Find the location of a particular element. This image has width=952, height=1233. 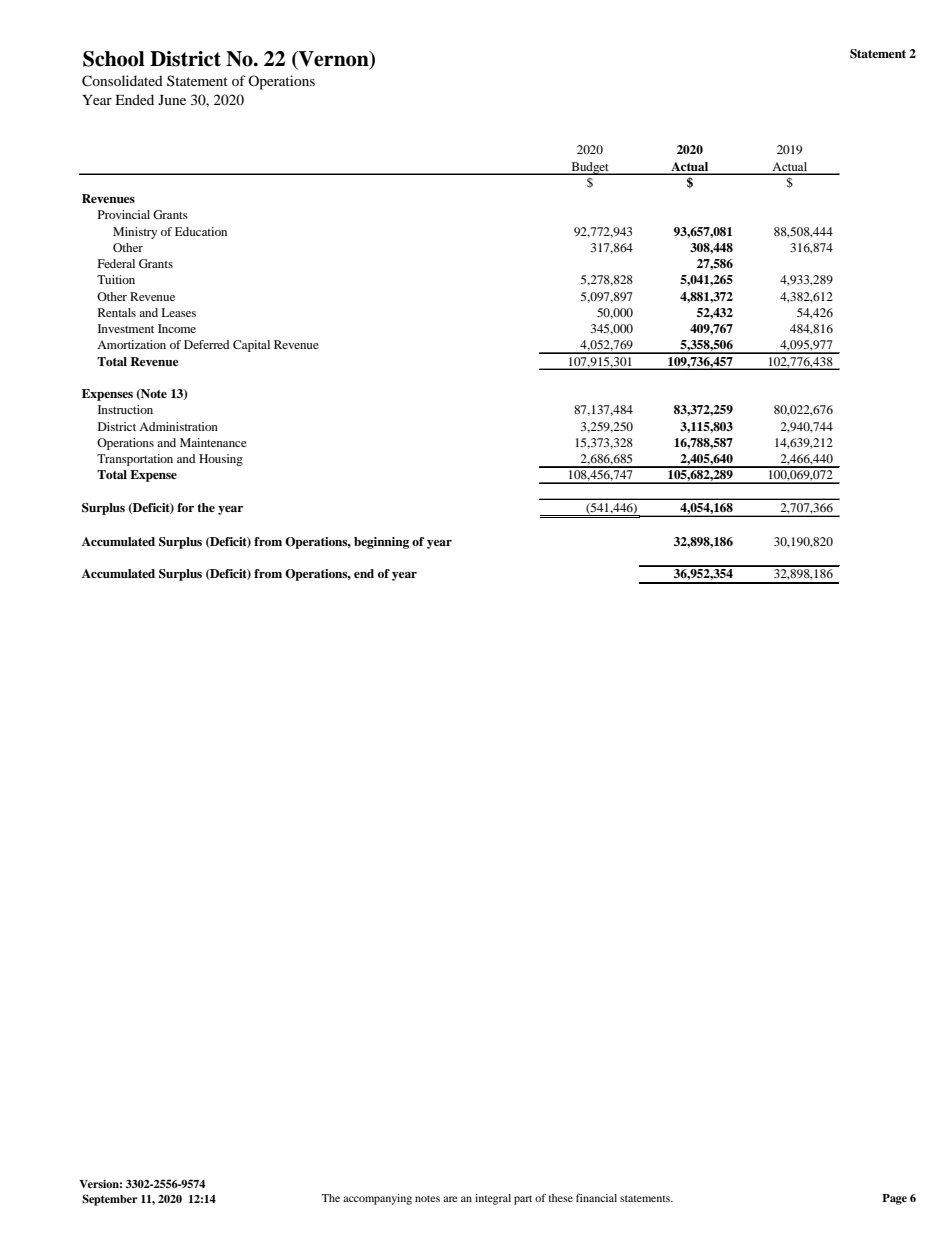

accompanying is located at coordinates (377, 1199).
